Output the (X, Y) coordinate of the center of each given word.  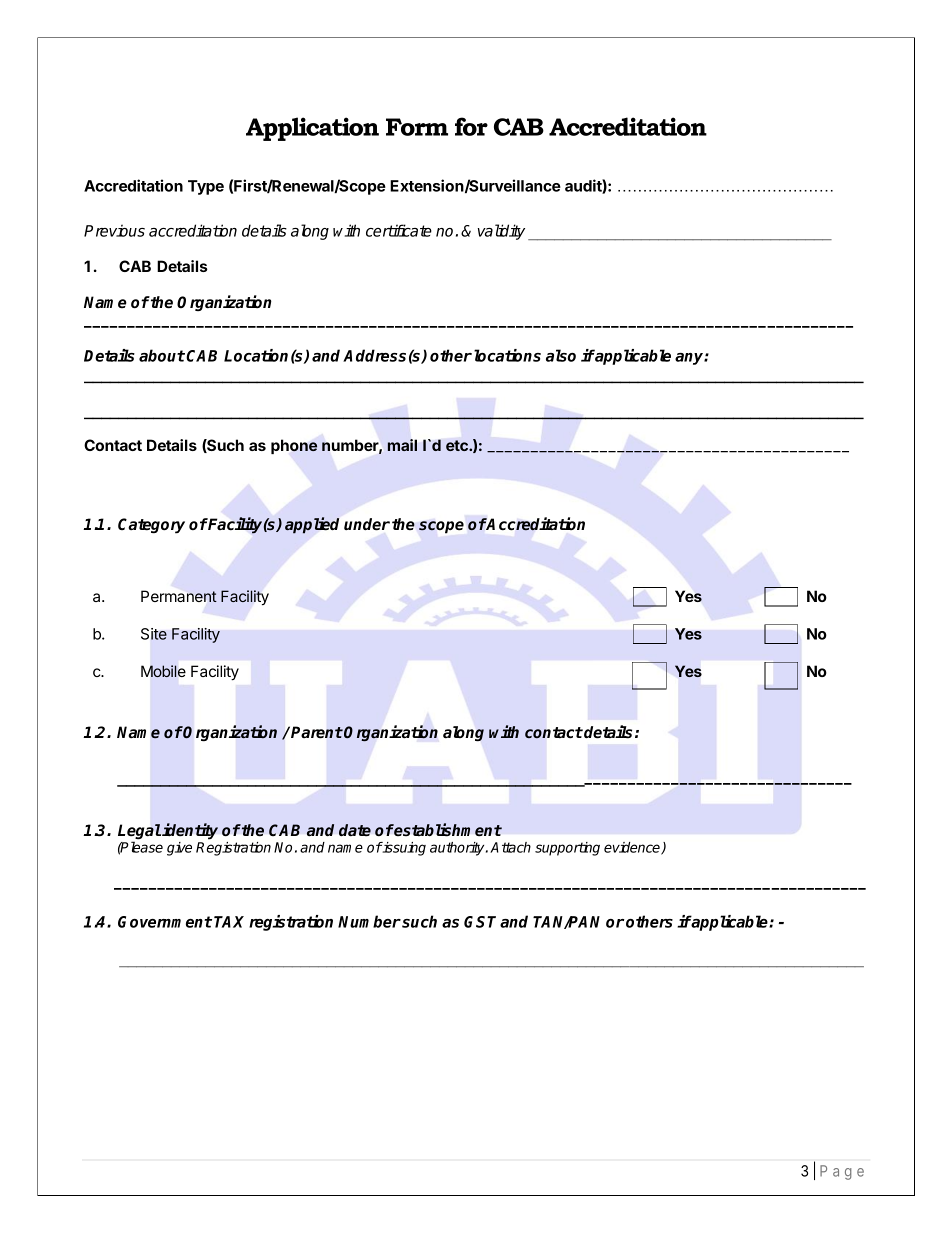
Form (417, 127)
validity (501, 232)
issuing (403, 849)
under (367, 524)
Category (151, 526)
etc (458, 445)
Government (165, 922)
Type (206, 187)
